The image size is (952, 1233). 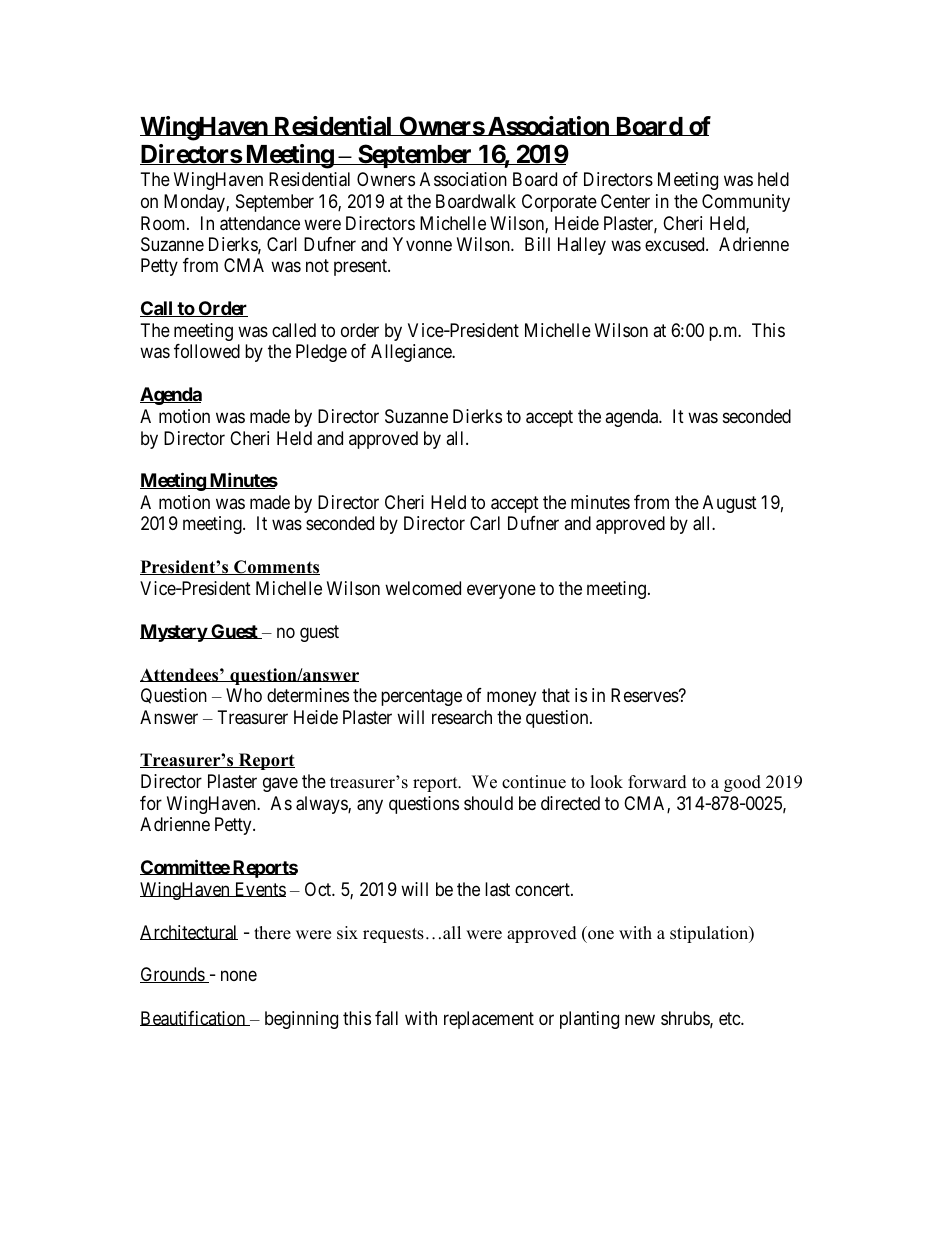 What do you see at coordinates (462, 717) in the screenshot?
I see `research` at bounding box center [462, 717].
